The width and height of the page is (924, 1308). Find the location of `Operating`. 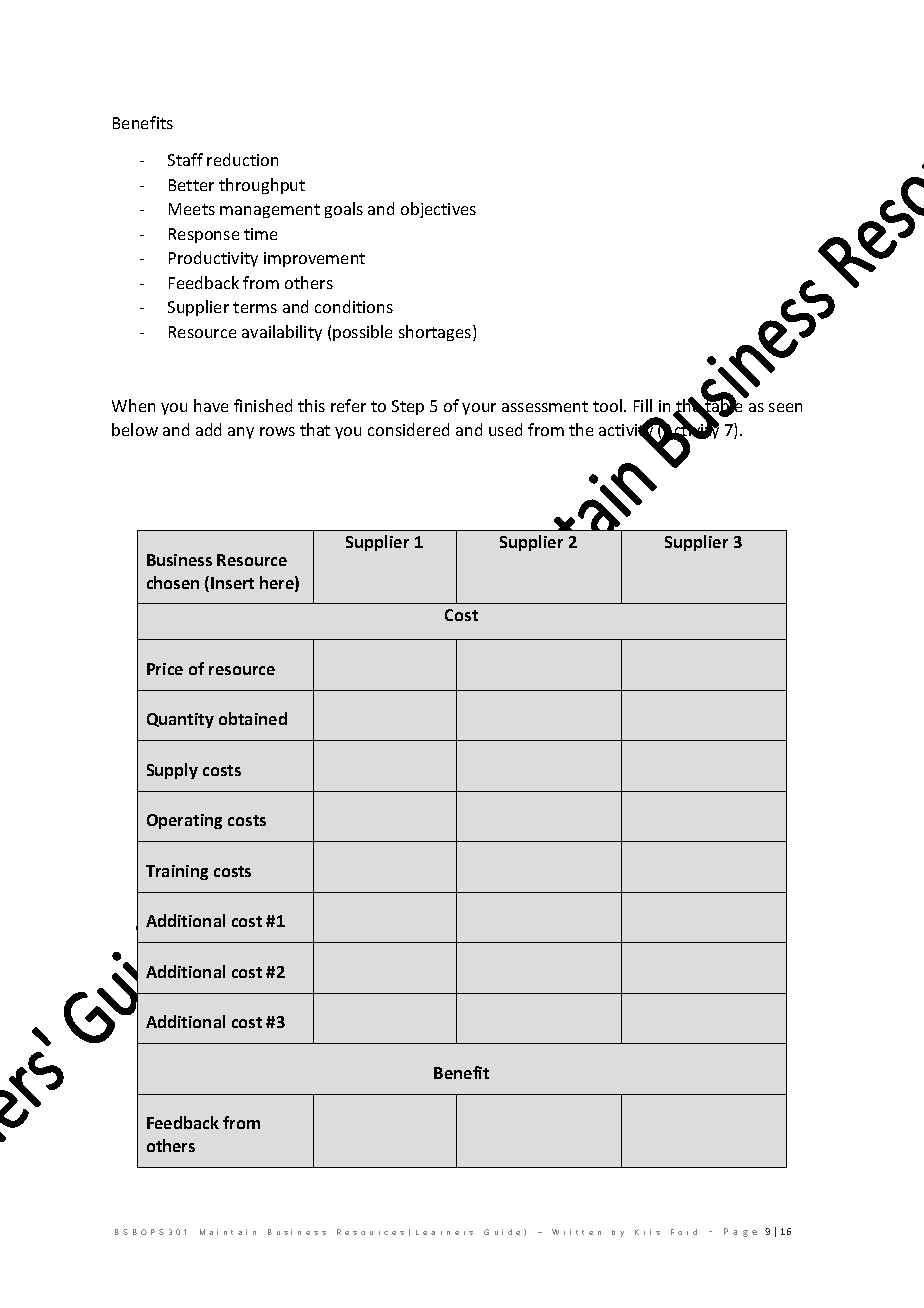

Operating is located at coordinates (184, 821).
